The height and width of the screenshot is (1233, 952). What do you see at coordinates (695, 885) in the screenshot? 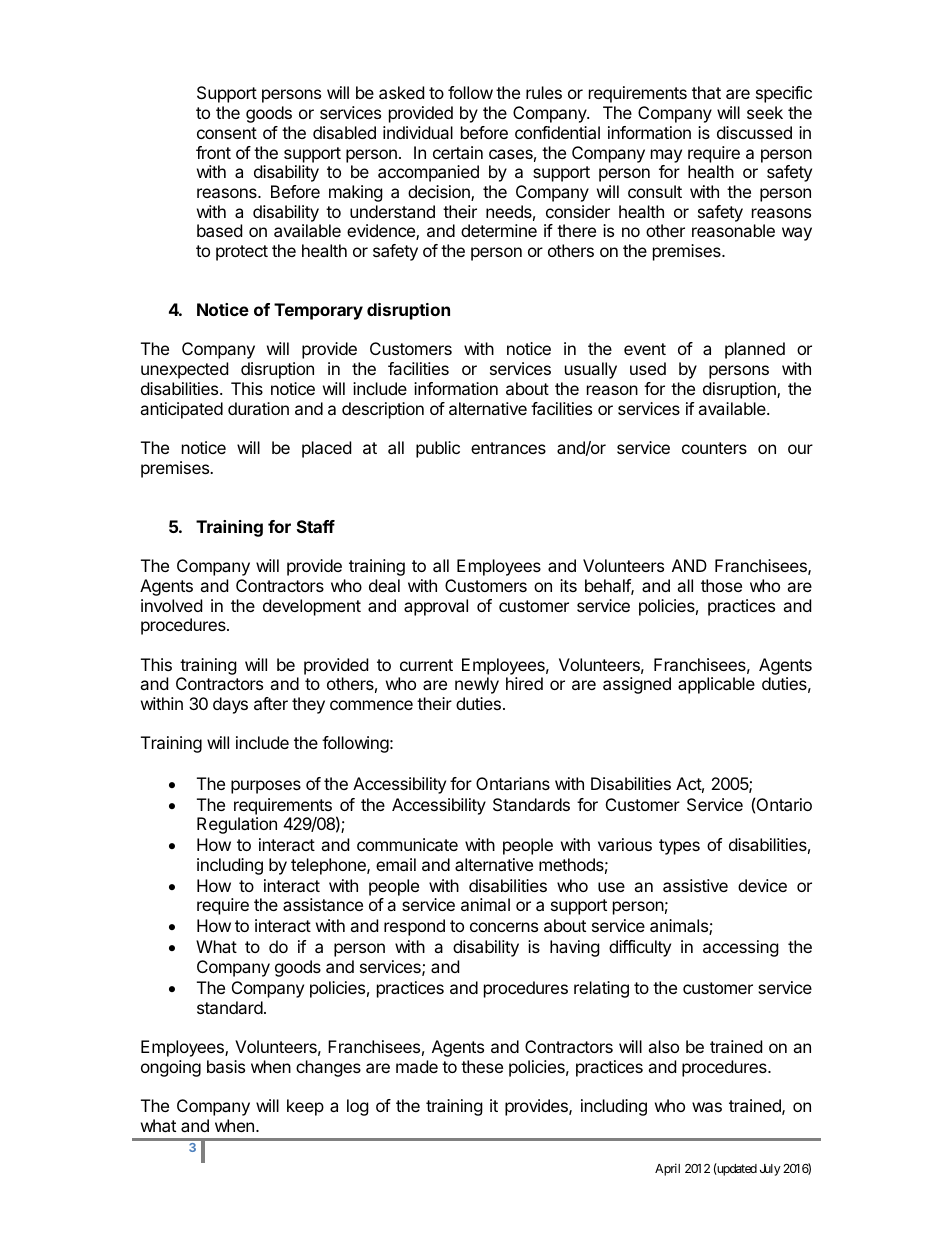
I see `assistive` at bounding box center [695, 885].
